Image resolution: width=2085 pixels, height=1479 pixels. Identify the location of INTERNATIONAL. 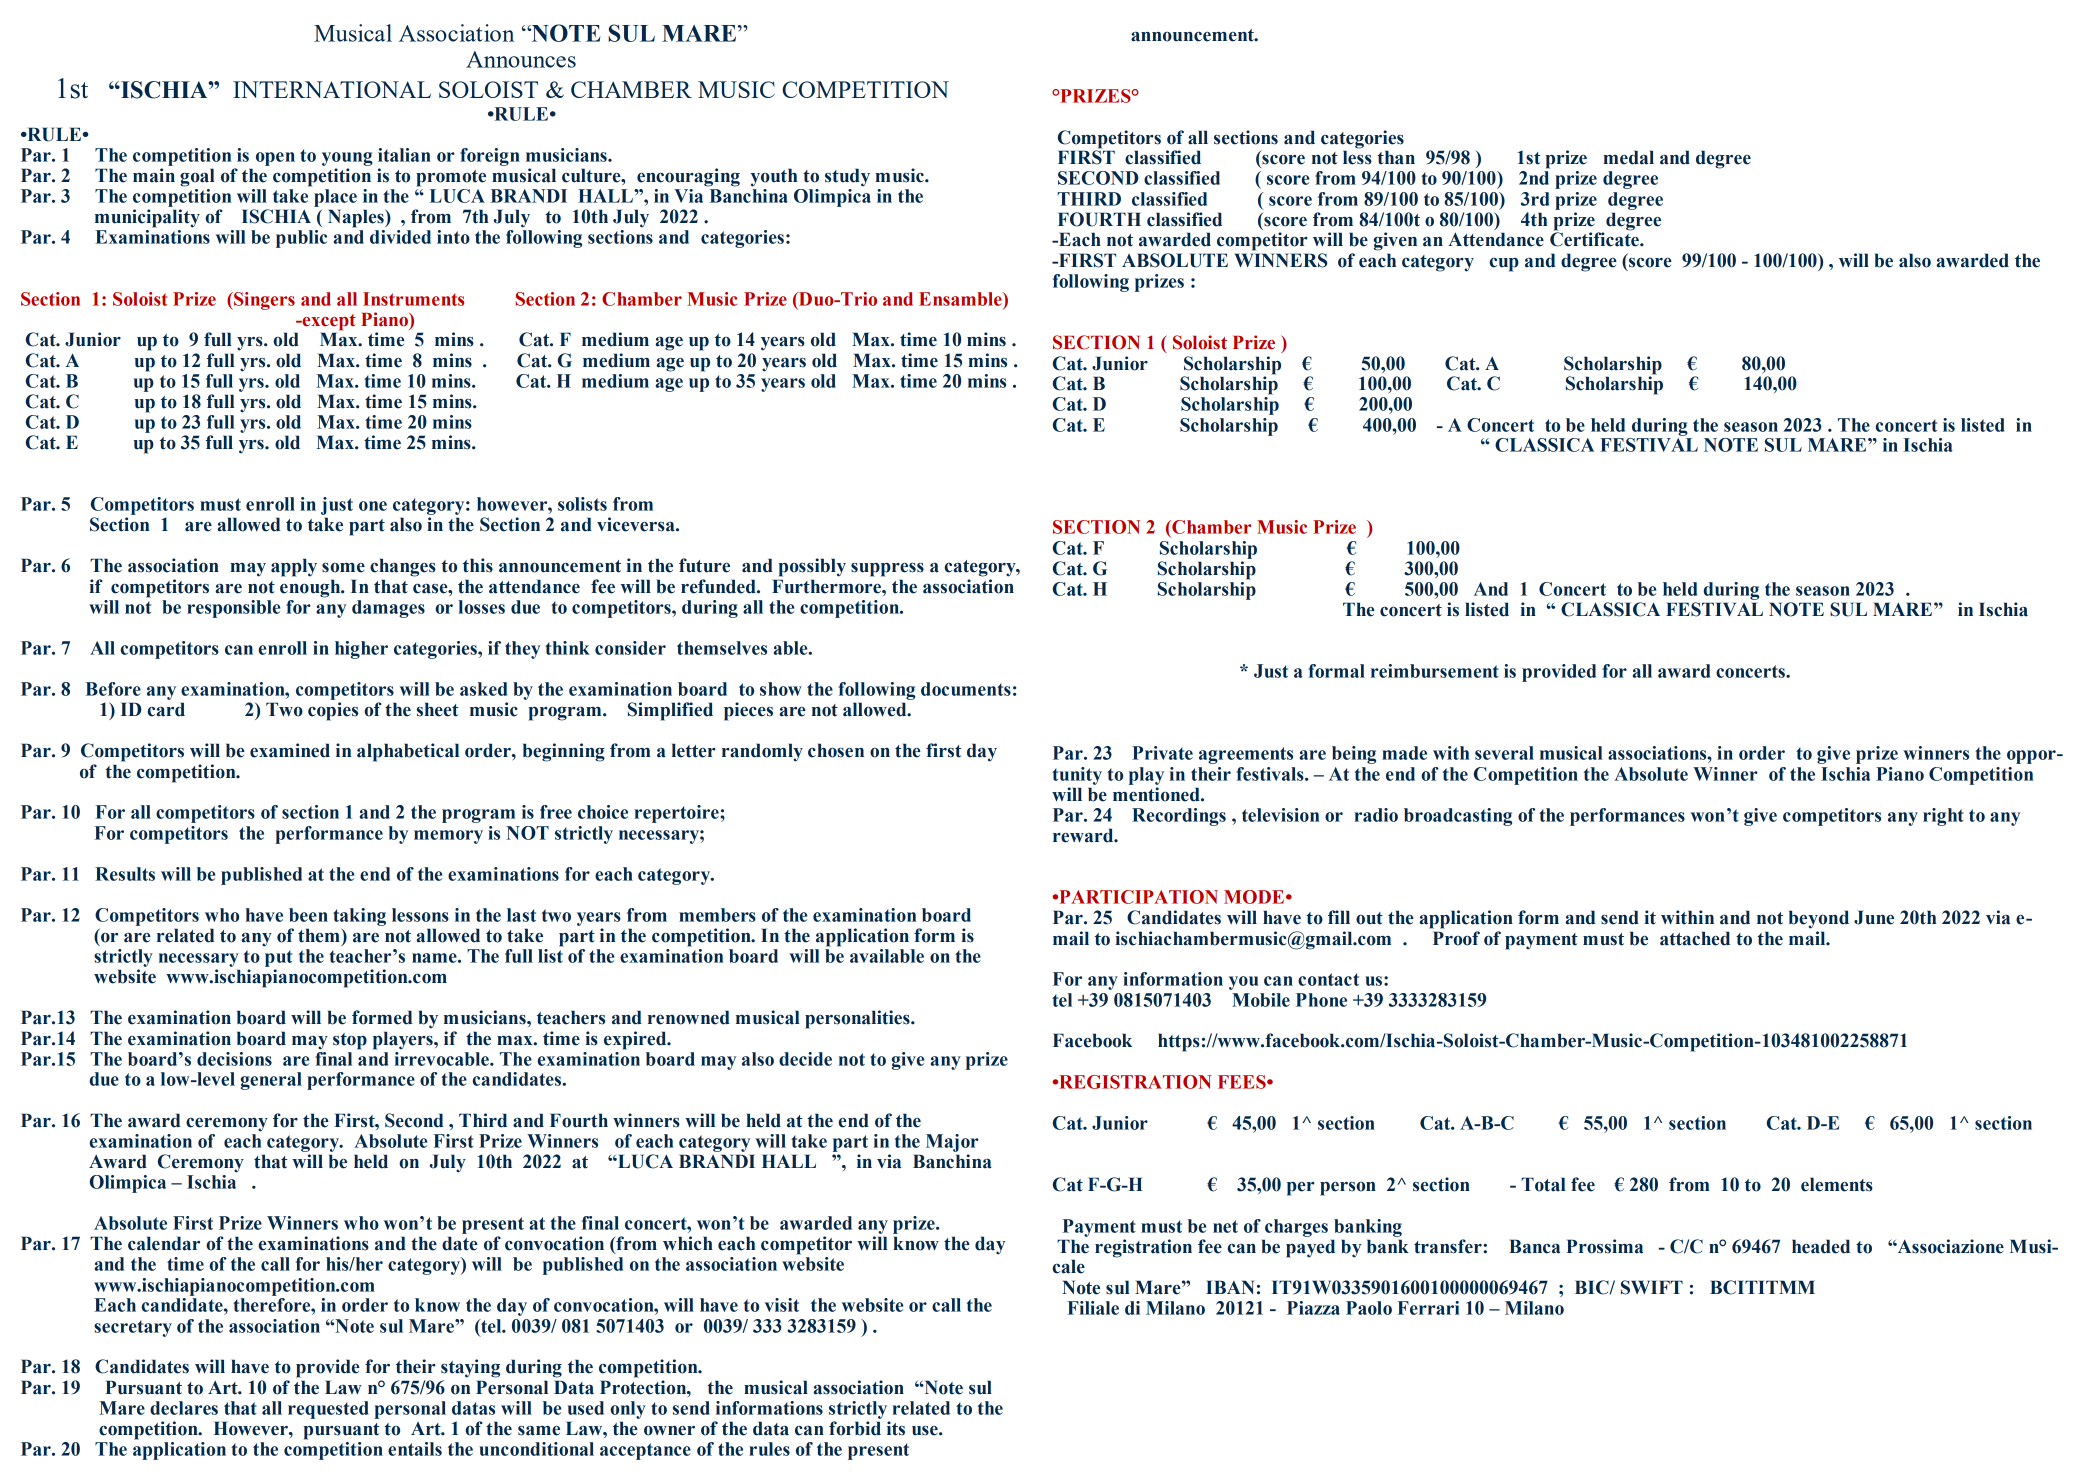
(332, 89).
